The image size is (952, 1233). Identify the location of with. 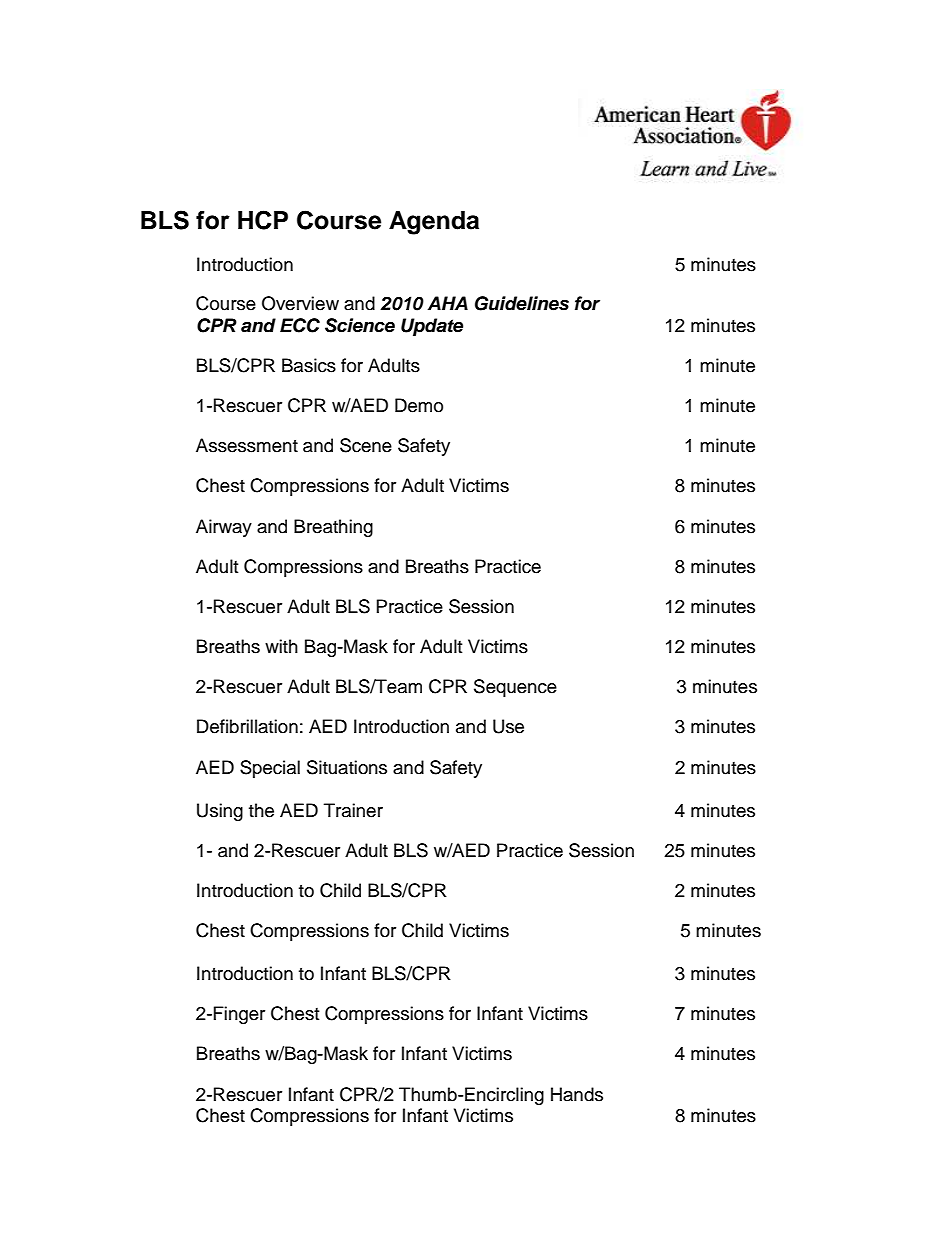
(281, 646).
